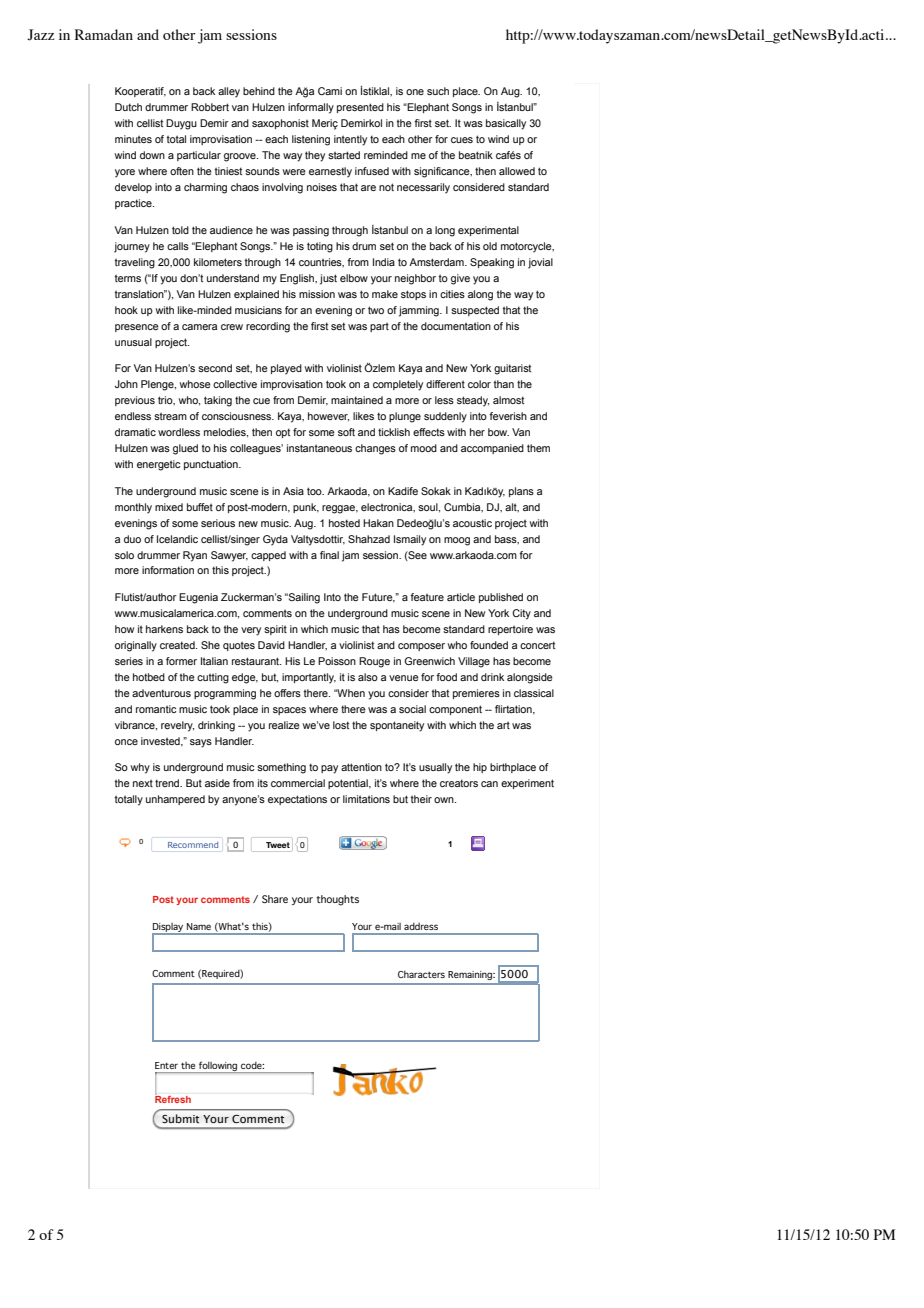  What do you see at coordinates (104, 34) in the screenshot?
I see `Ramadan` at bounding box center [104, 34].
